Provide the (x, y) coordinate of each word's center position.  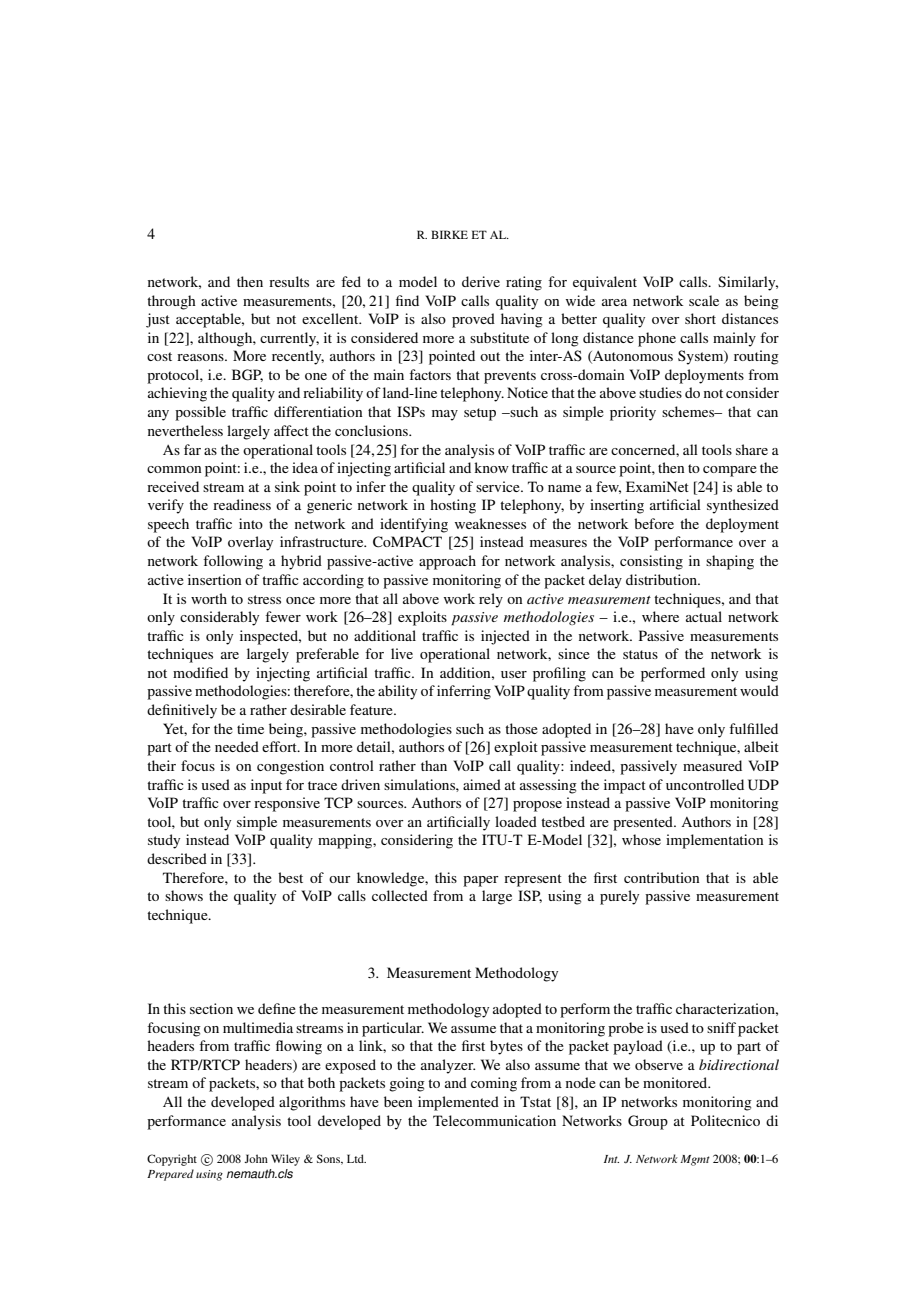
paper (481, 881)
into (251, 523)
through (171, 302)
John (256, 1158)
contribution (661, 877)
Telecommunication (494, 1120)
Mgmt (695, 1160)
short (700, 318)
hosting (453, 506)
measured (712, 765)
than (434, 765)
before (654, 523)
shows (184, 895)
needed (237, 746)
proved (473, 320)
